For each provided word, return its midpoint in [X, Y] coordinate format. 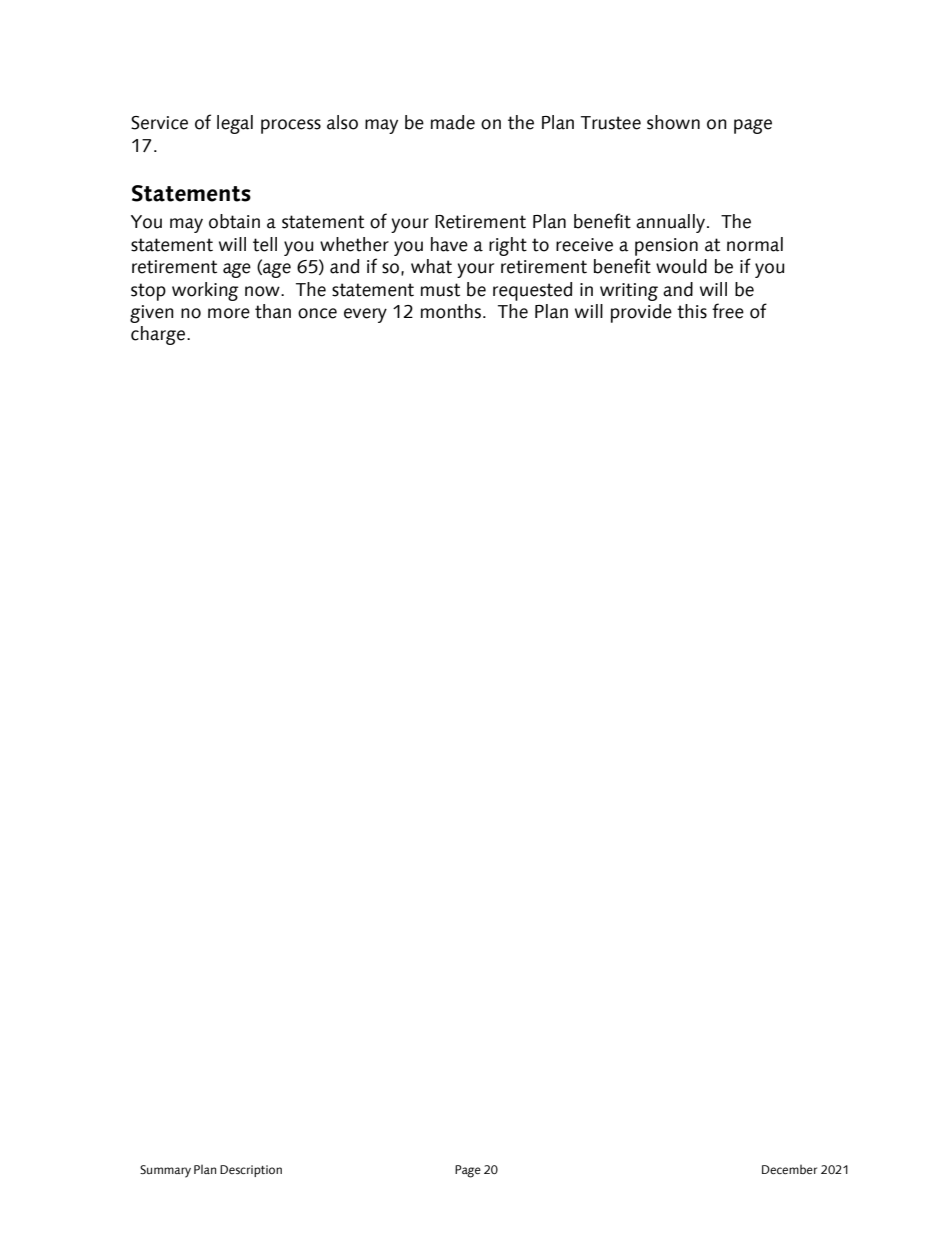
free [728, 311]
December [789, 1169]
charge [158, 335]
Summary [165, 1171]
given [152, 314]
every [365, 315]
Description [251, 1171]
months [451, 311]
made [453, 122]
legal [235, 124]
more [229, 313]
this [692, 311]
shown [673, 122]
